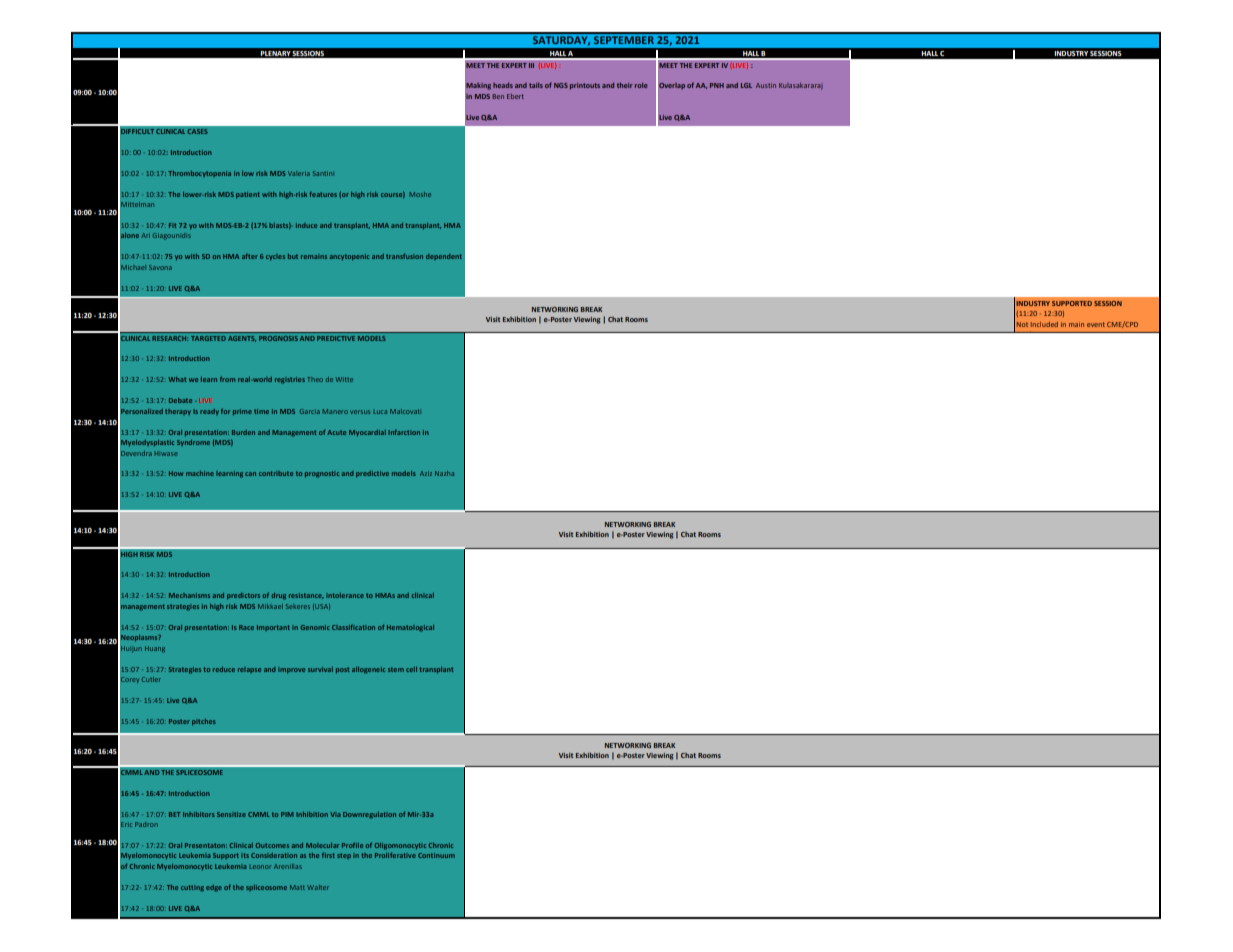 The height and width of the page is (952, 1233). I want to click on Continuum, so click(436, 855).
